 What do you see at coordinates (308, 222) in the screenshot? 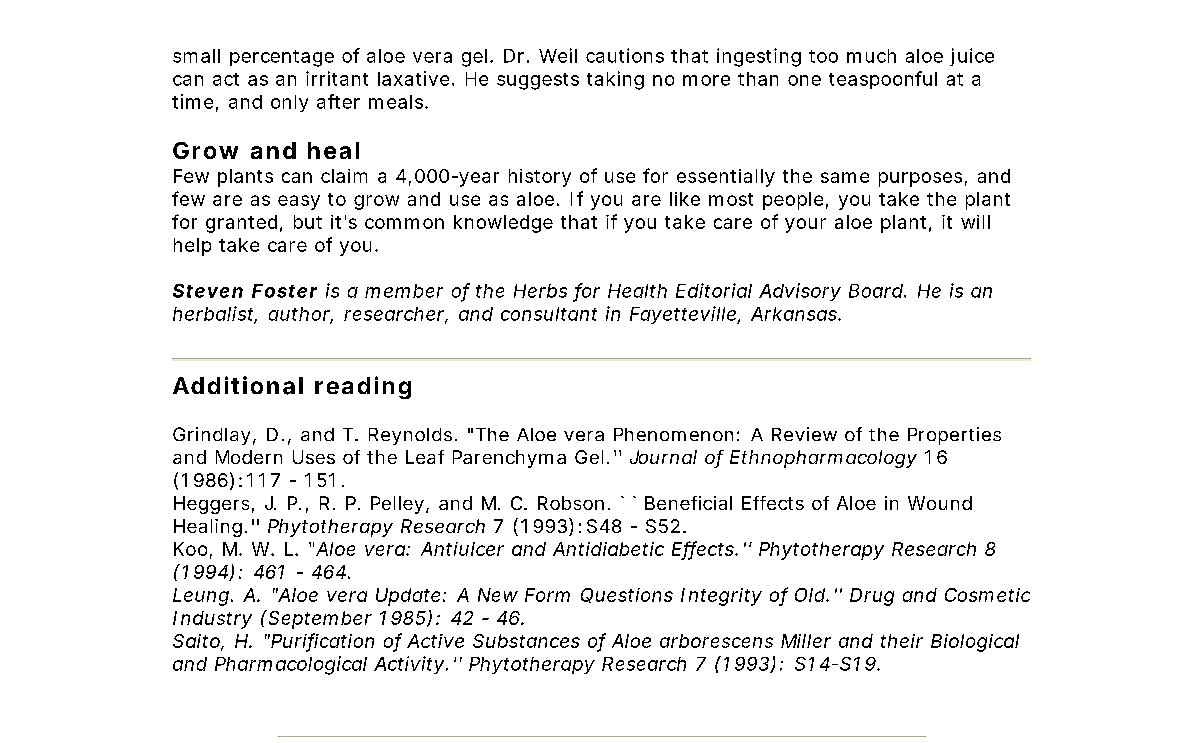
I see `but` at bounding box center [308, 222].
